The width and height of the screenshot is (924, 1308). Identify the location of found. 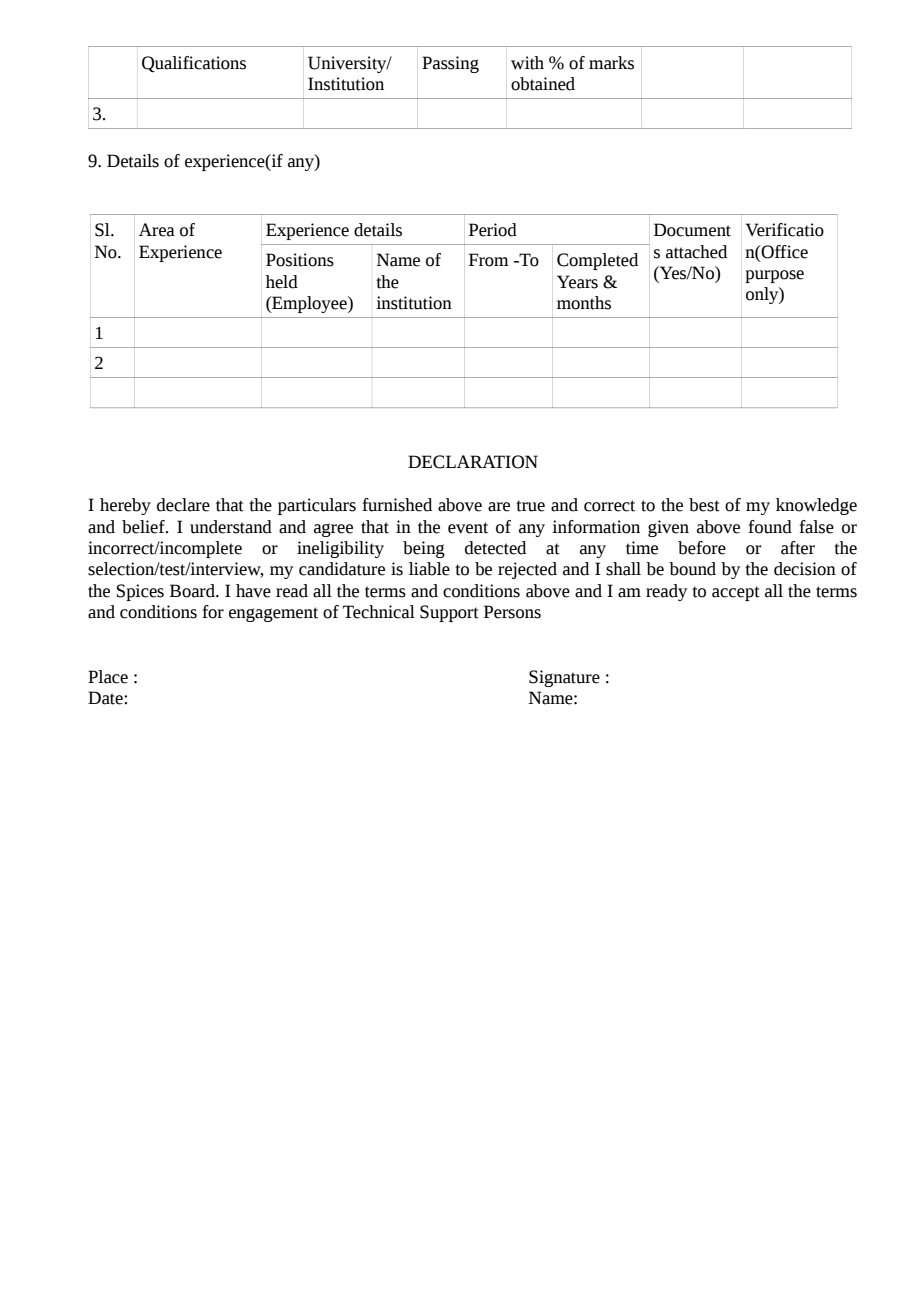
(770, 527).
